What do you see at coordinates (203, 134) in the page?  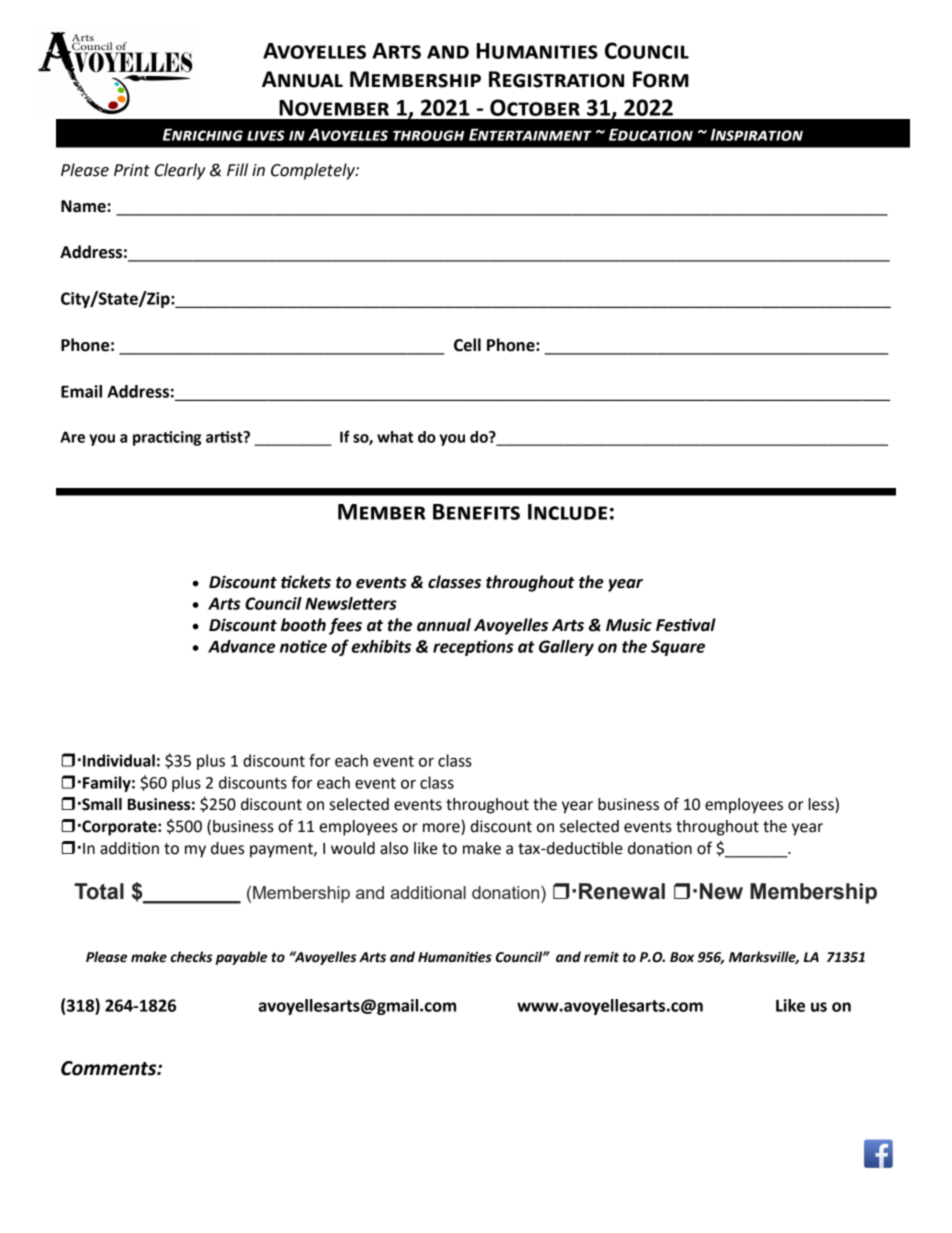 I see `Enriching` at bounding box center [203, 134].
